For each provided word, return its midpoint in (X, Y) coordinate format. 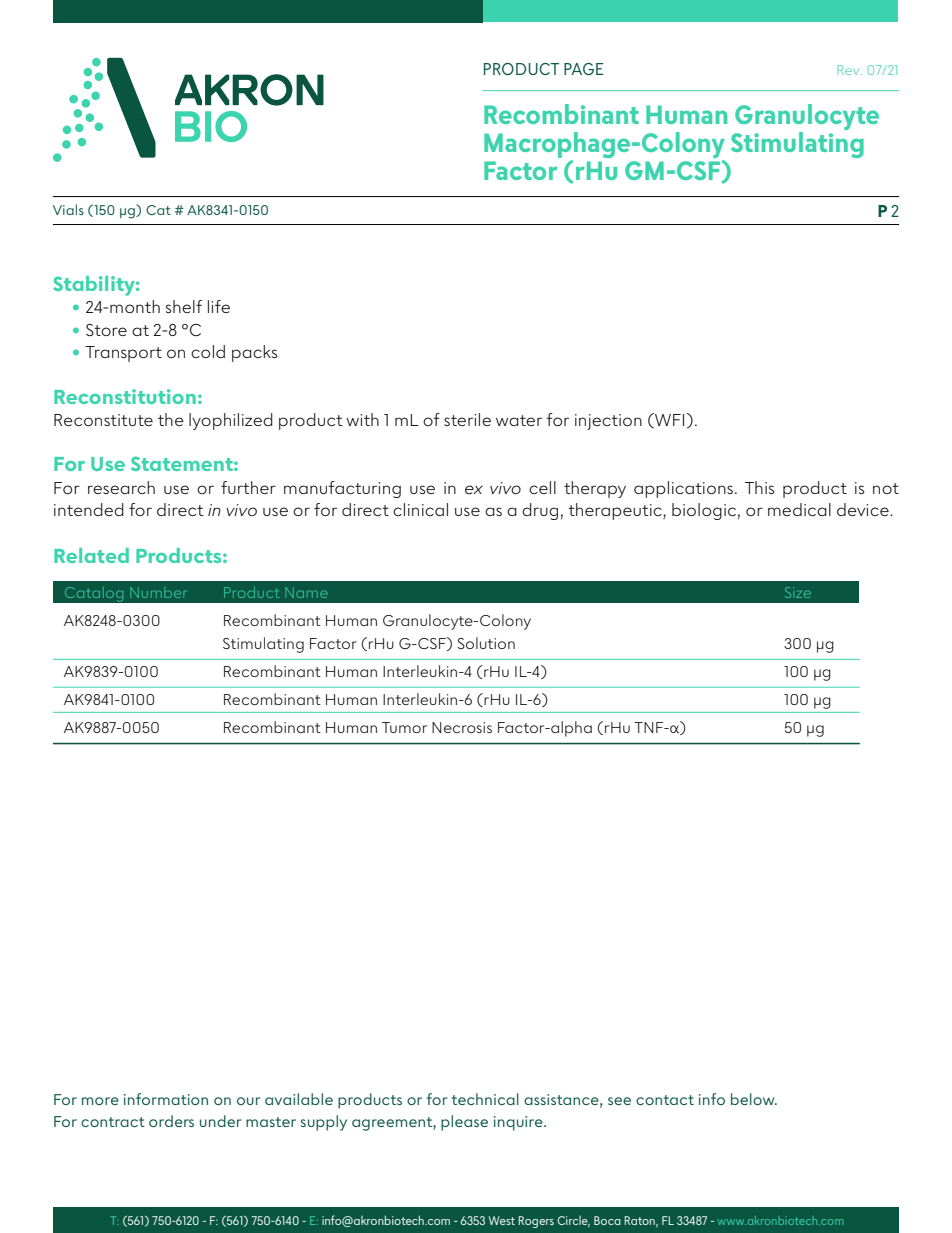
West (502, 1220)
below (754, 1099)
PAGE (583, 69)
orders (171, 1121)
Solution (486, 643)
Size (798, 592)
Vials (68, 209)
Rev (849, 70)
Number (158, 592)
